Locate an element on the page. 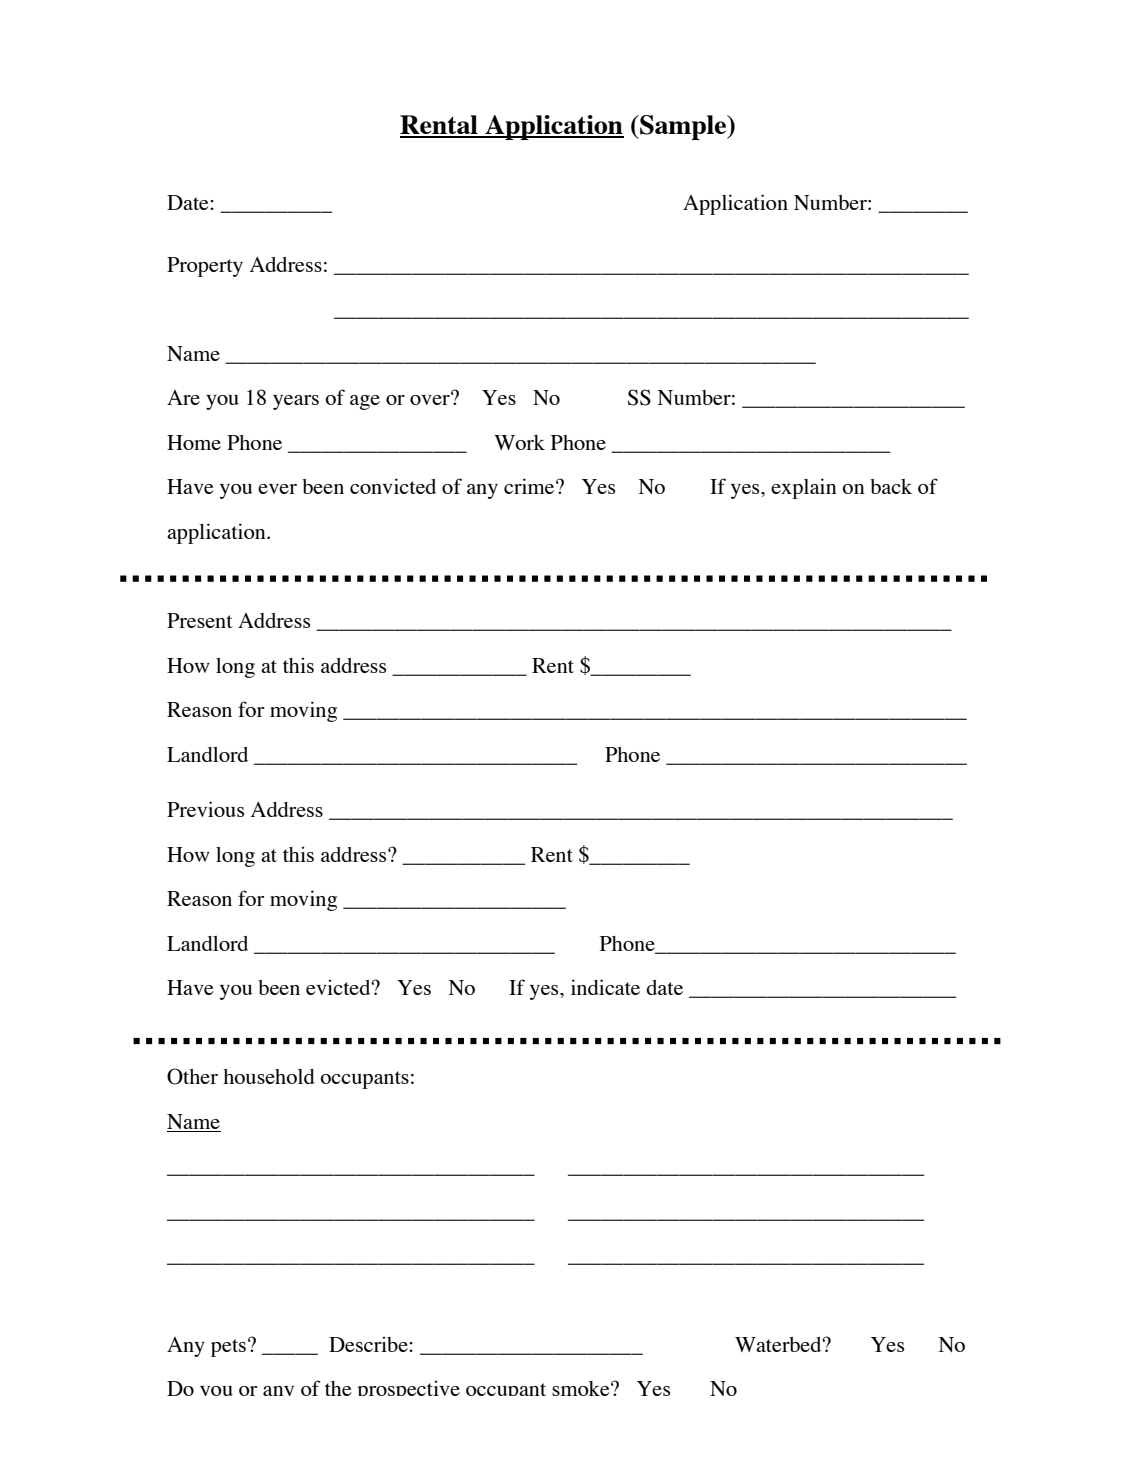 The width and height of the image is (1136, 1470). pets is located at coordinates (228, 1348).
